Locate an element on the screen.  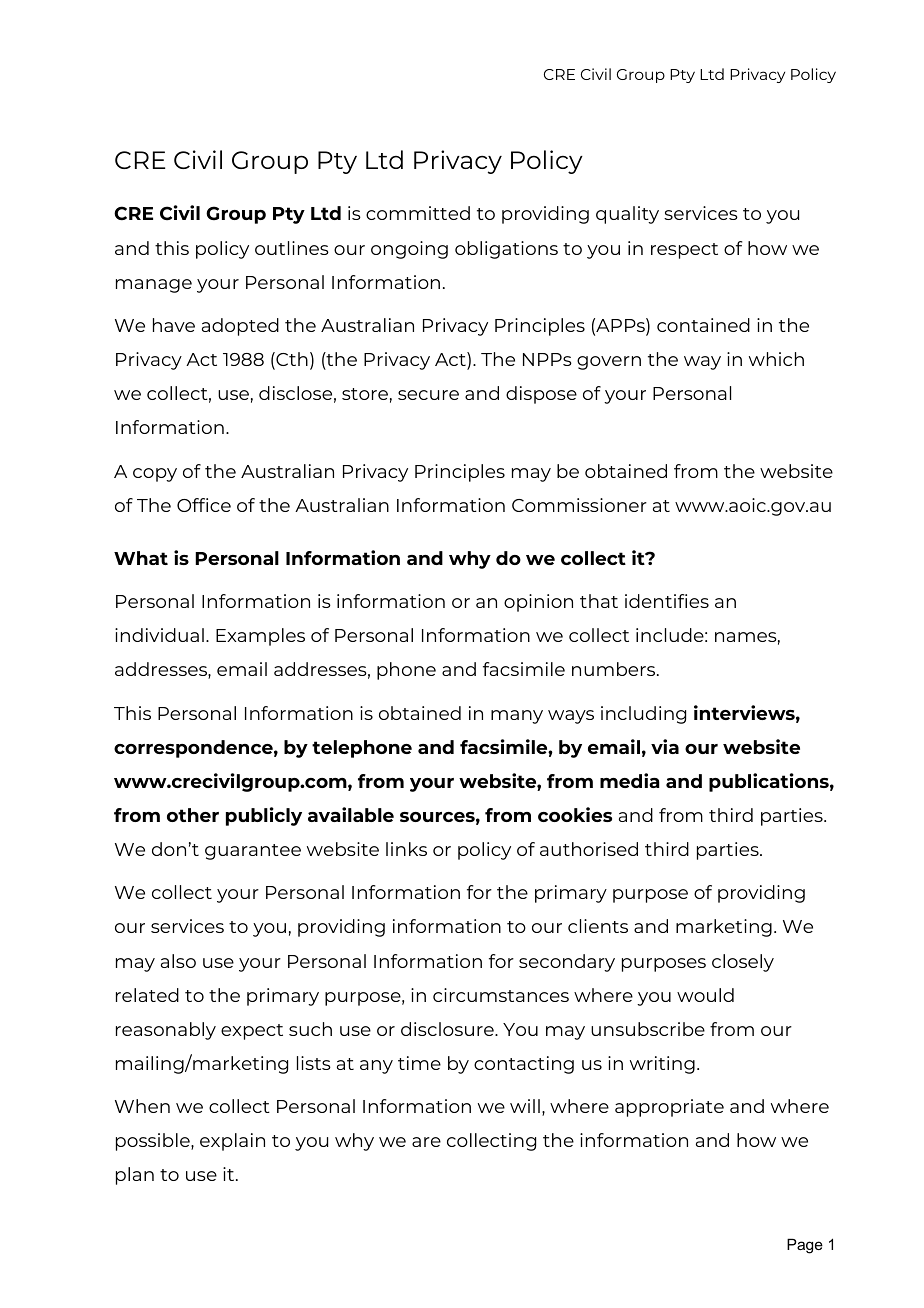
outlines is located at coordinates (292, 248).
